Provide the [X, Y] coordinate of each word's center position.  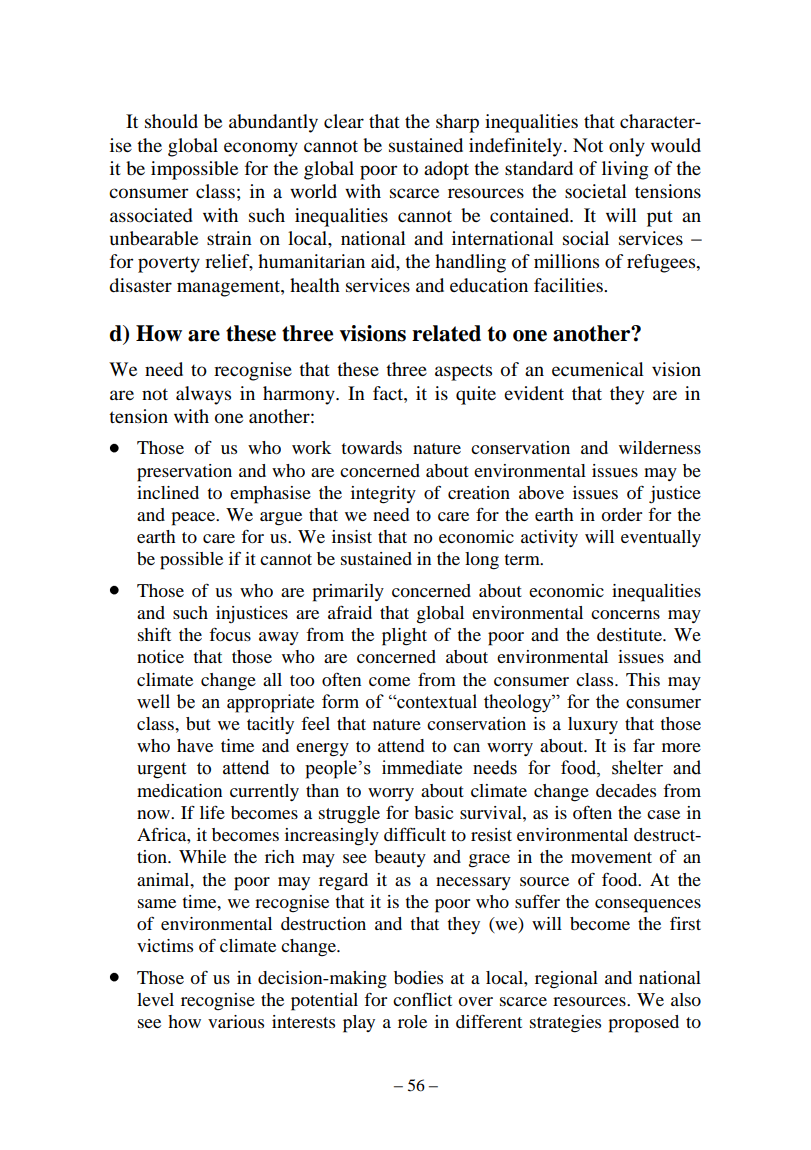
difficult [415, 834]
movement [611, 857]
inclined [168, 492]
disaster [140, 285]
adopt [446, 170]
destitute [630, 634]
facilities [569, 285]
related [446, 333]
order [621, 514]
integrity [383, 495]
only [627, 147]
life [212, 812]
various [236, 1021]
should [171, 121]
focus [230, 634]
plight [404, 637]
